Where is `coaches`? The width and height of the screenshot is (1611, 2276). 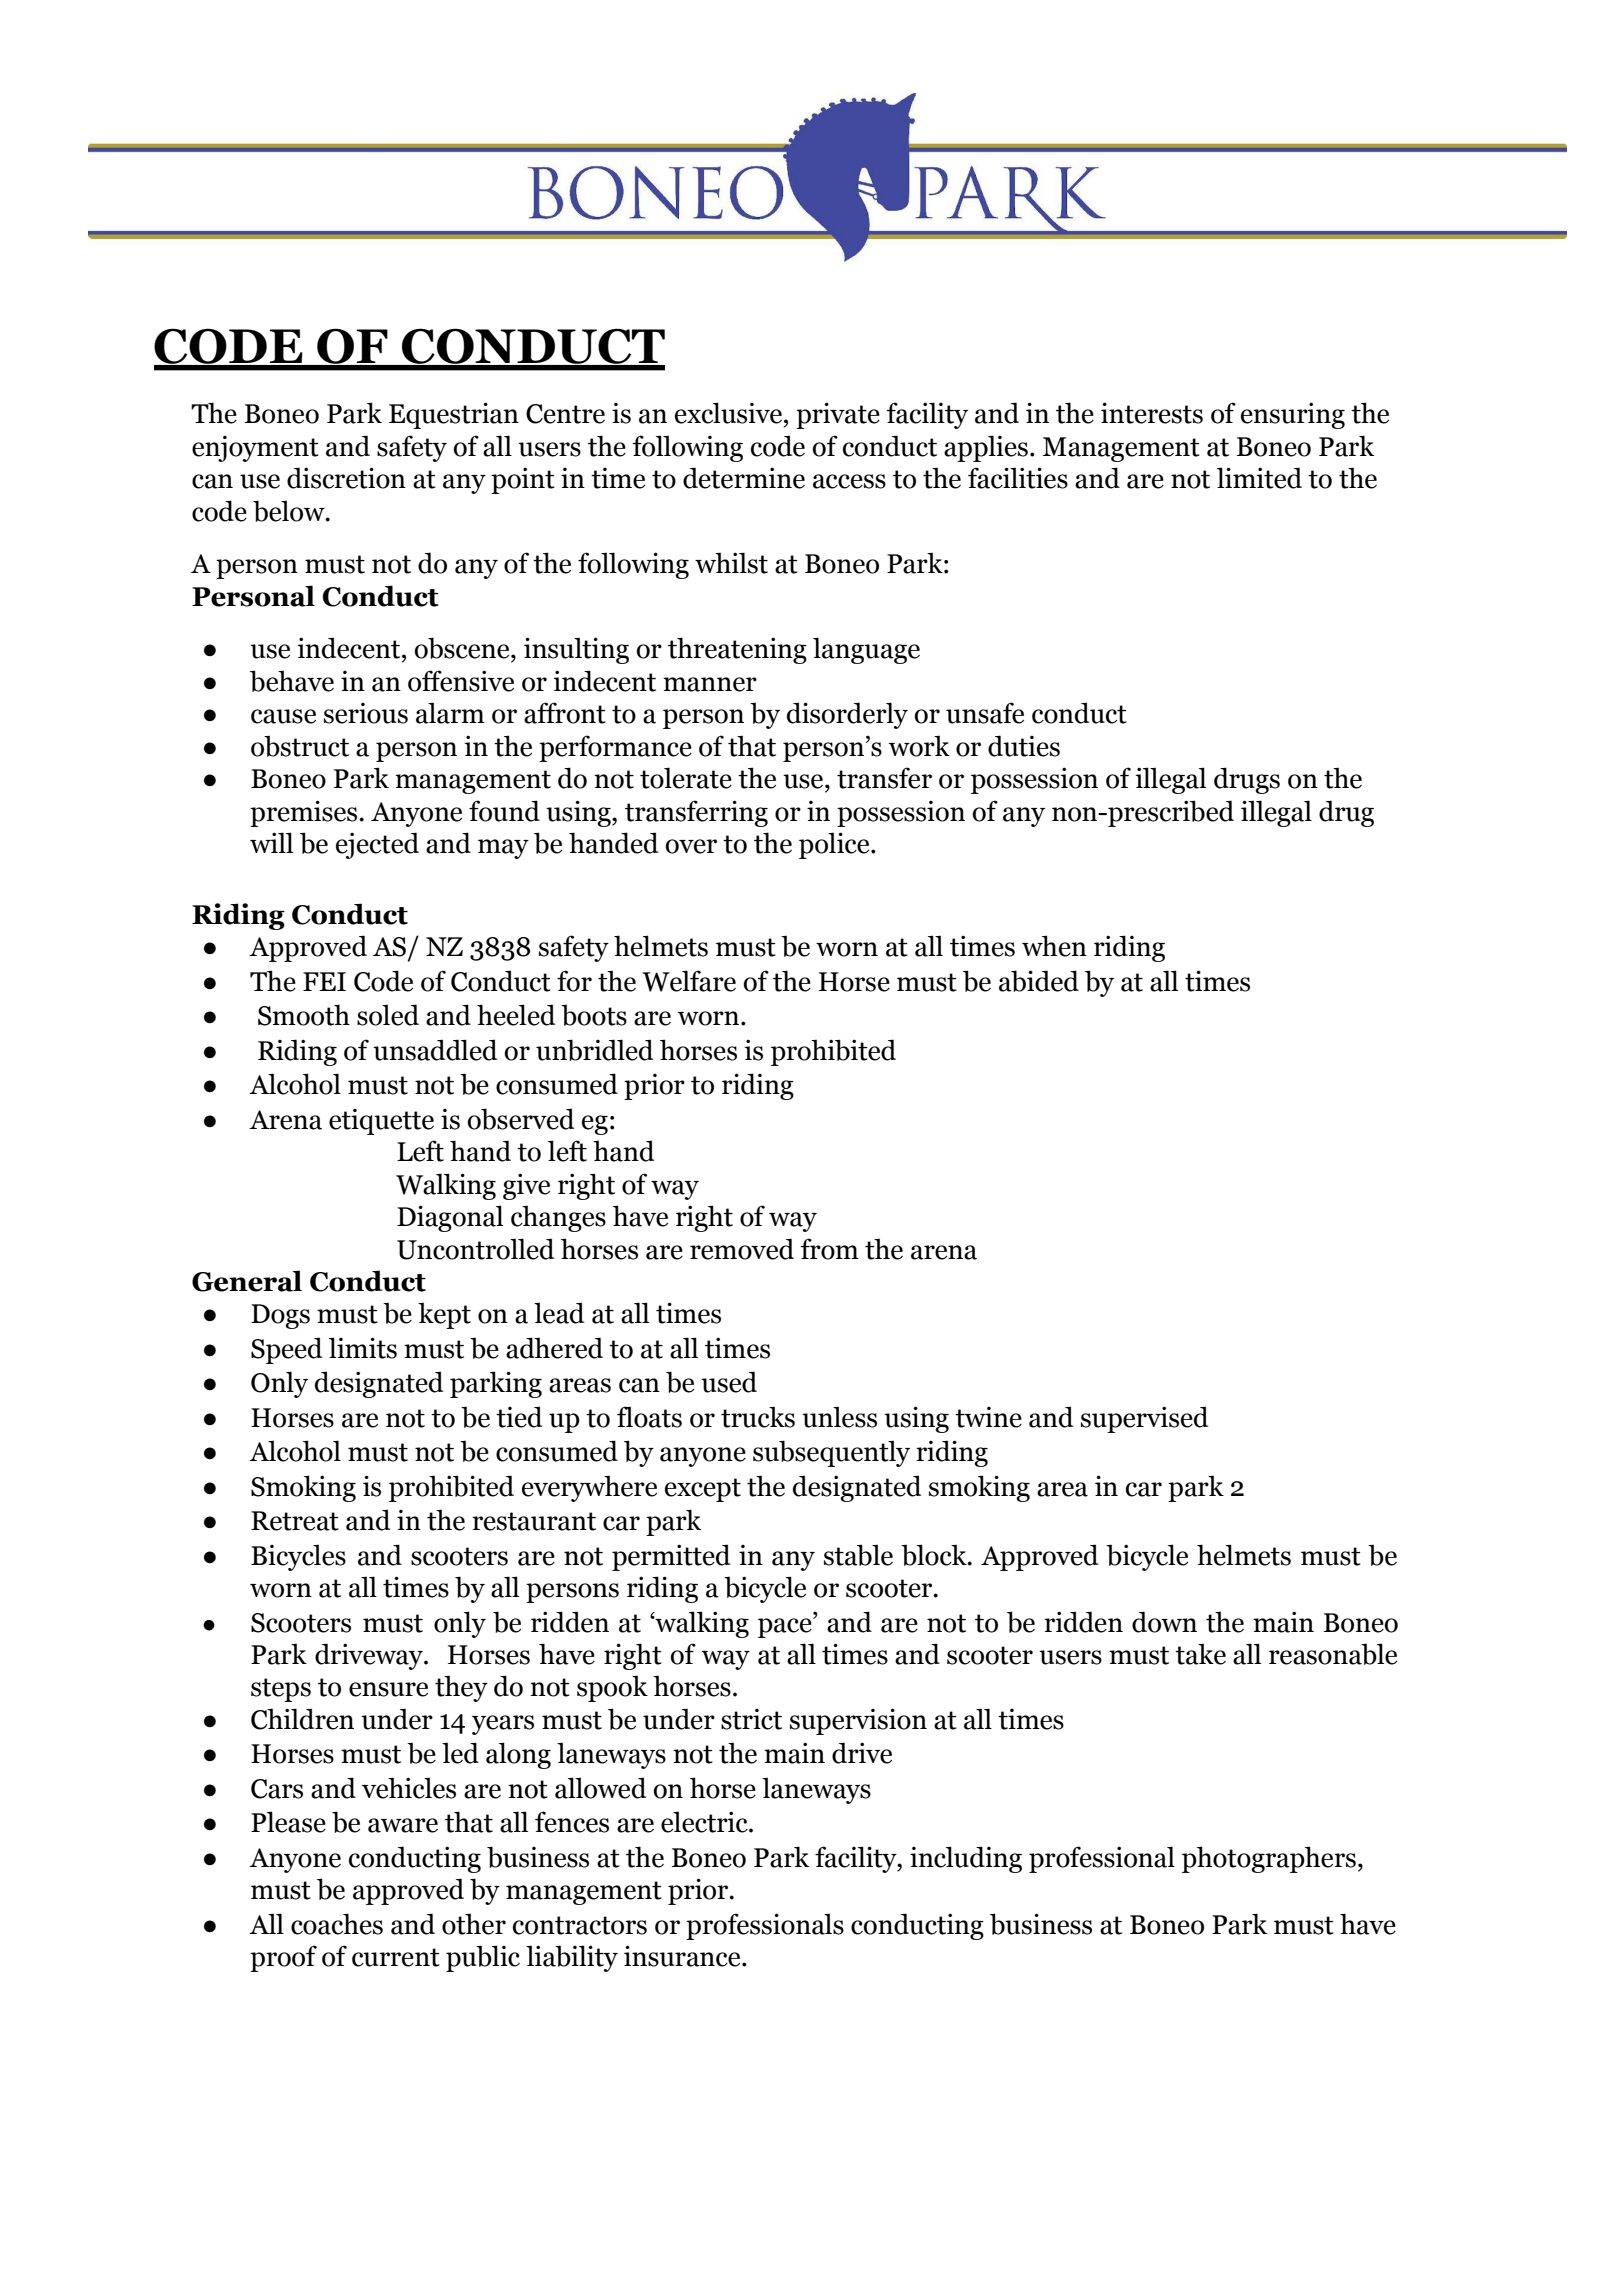
coaches is located at coordinates (337, 1924).
